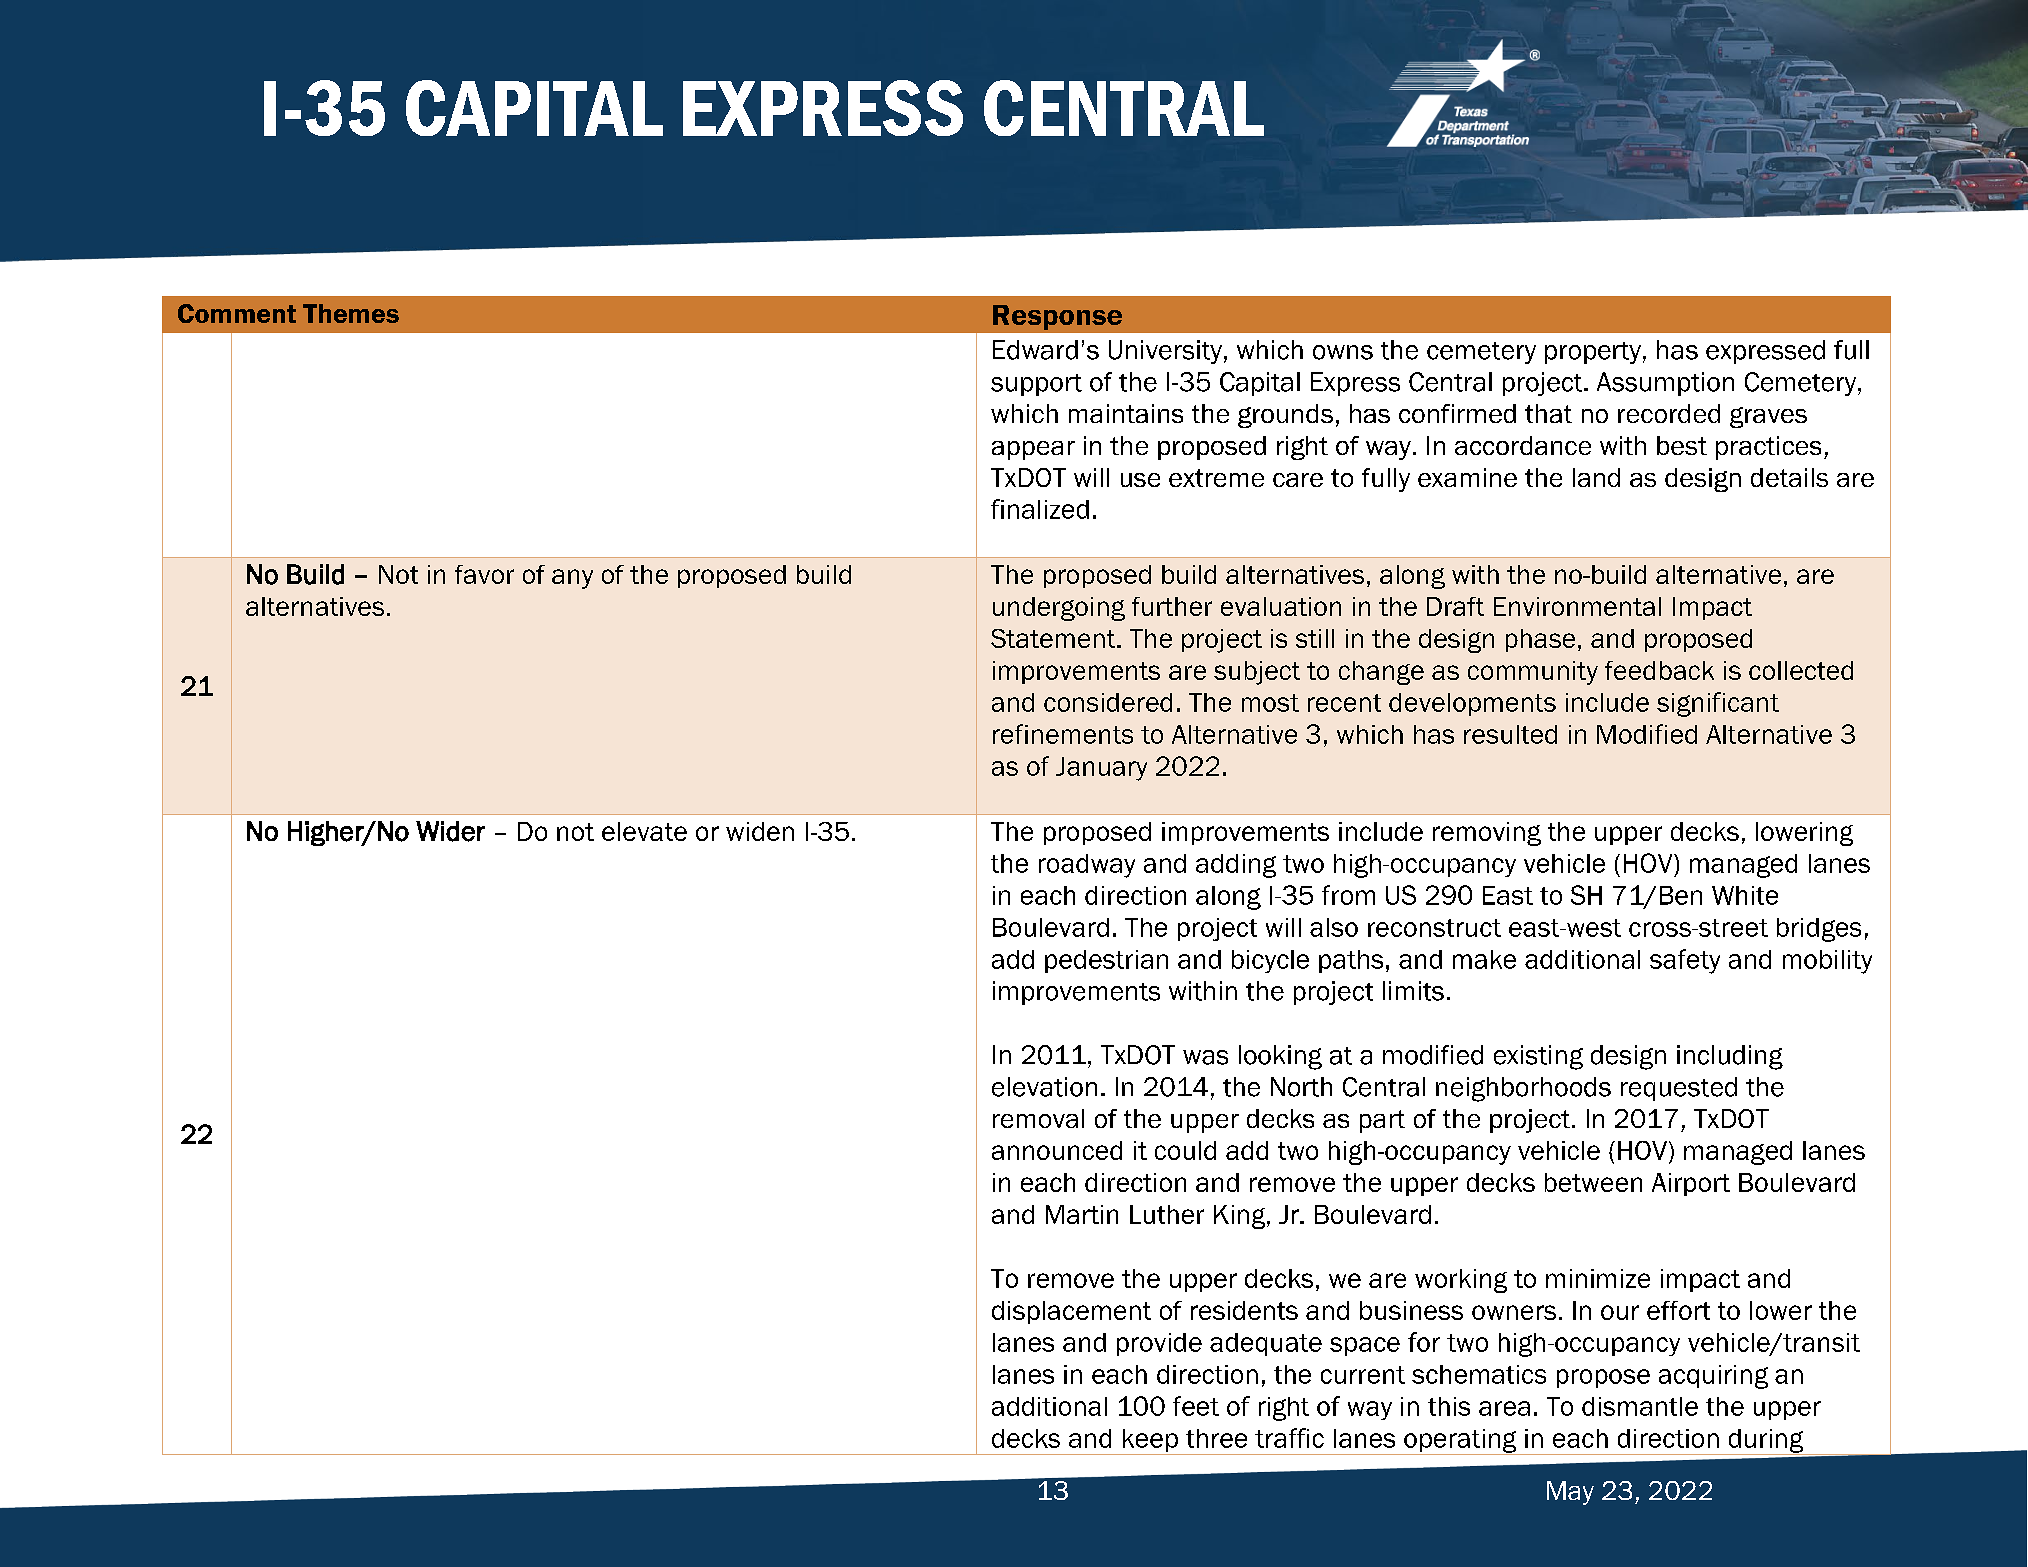 Image resolution: width=2028 pixels, height=1567 pixels. I want to click on Statement, so click(1054, 638).
